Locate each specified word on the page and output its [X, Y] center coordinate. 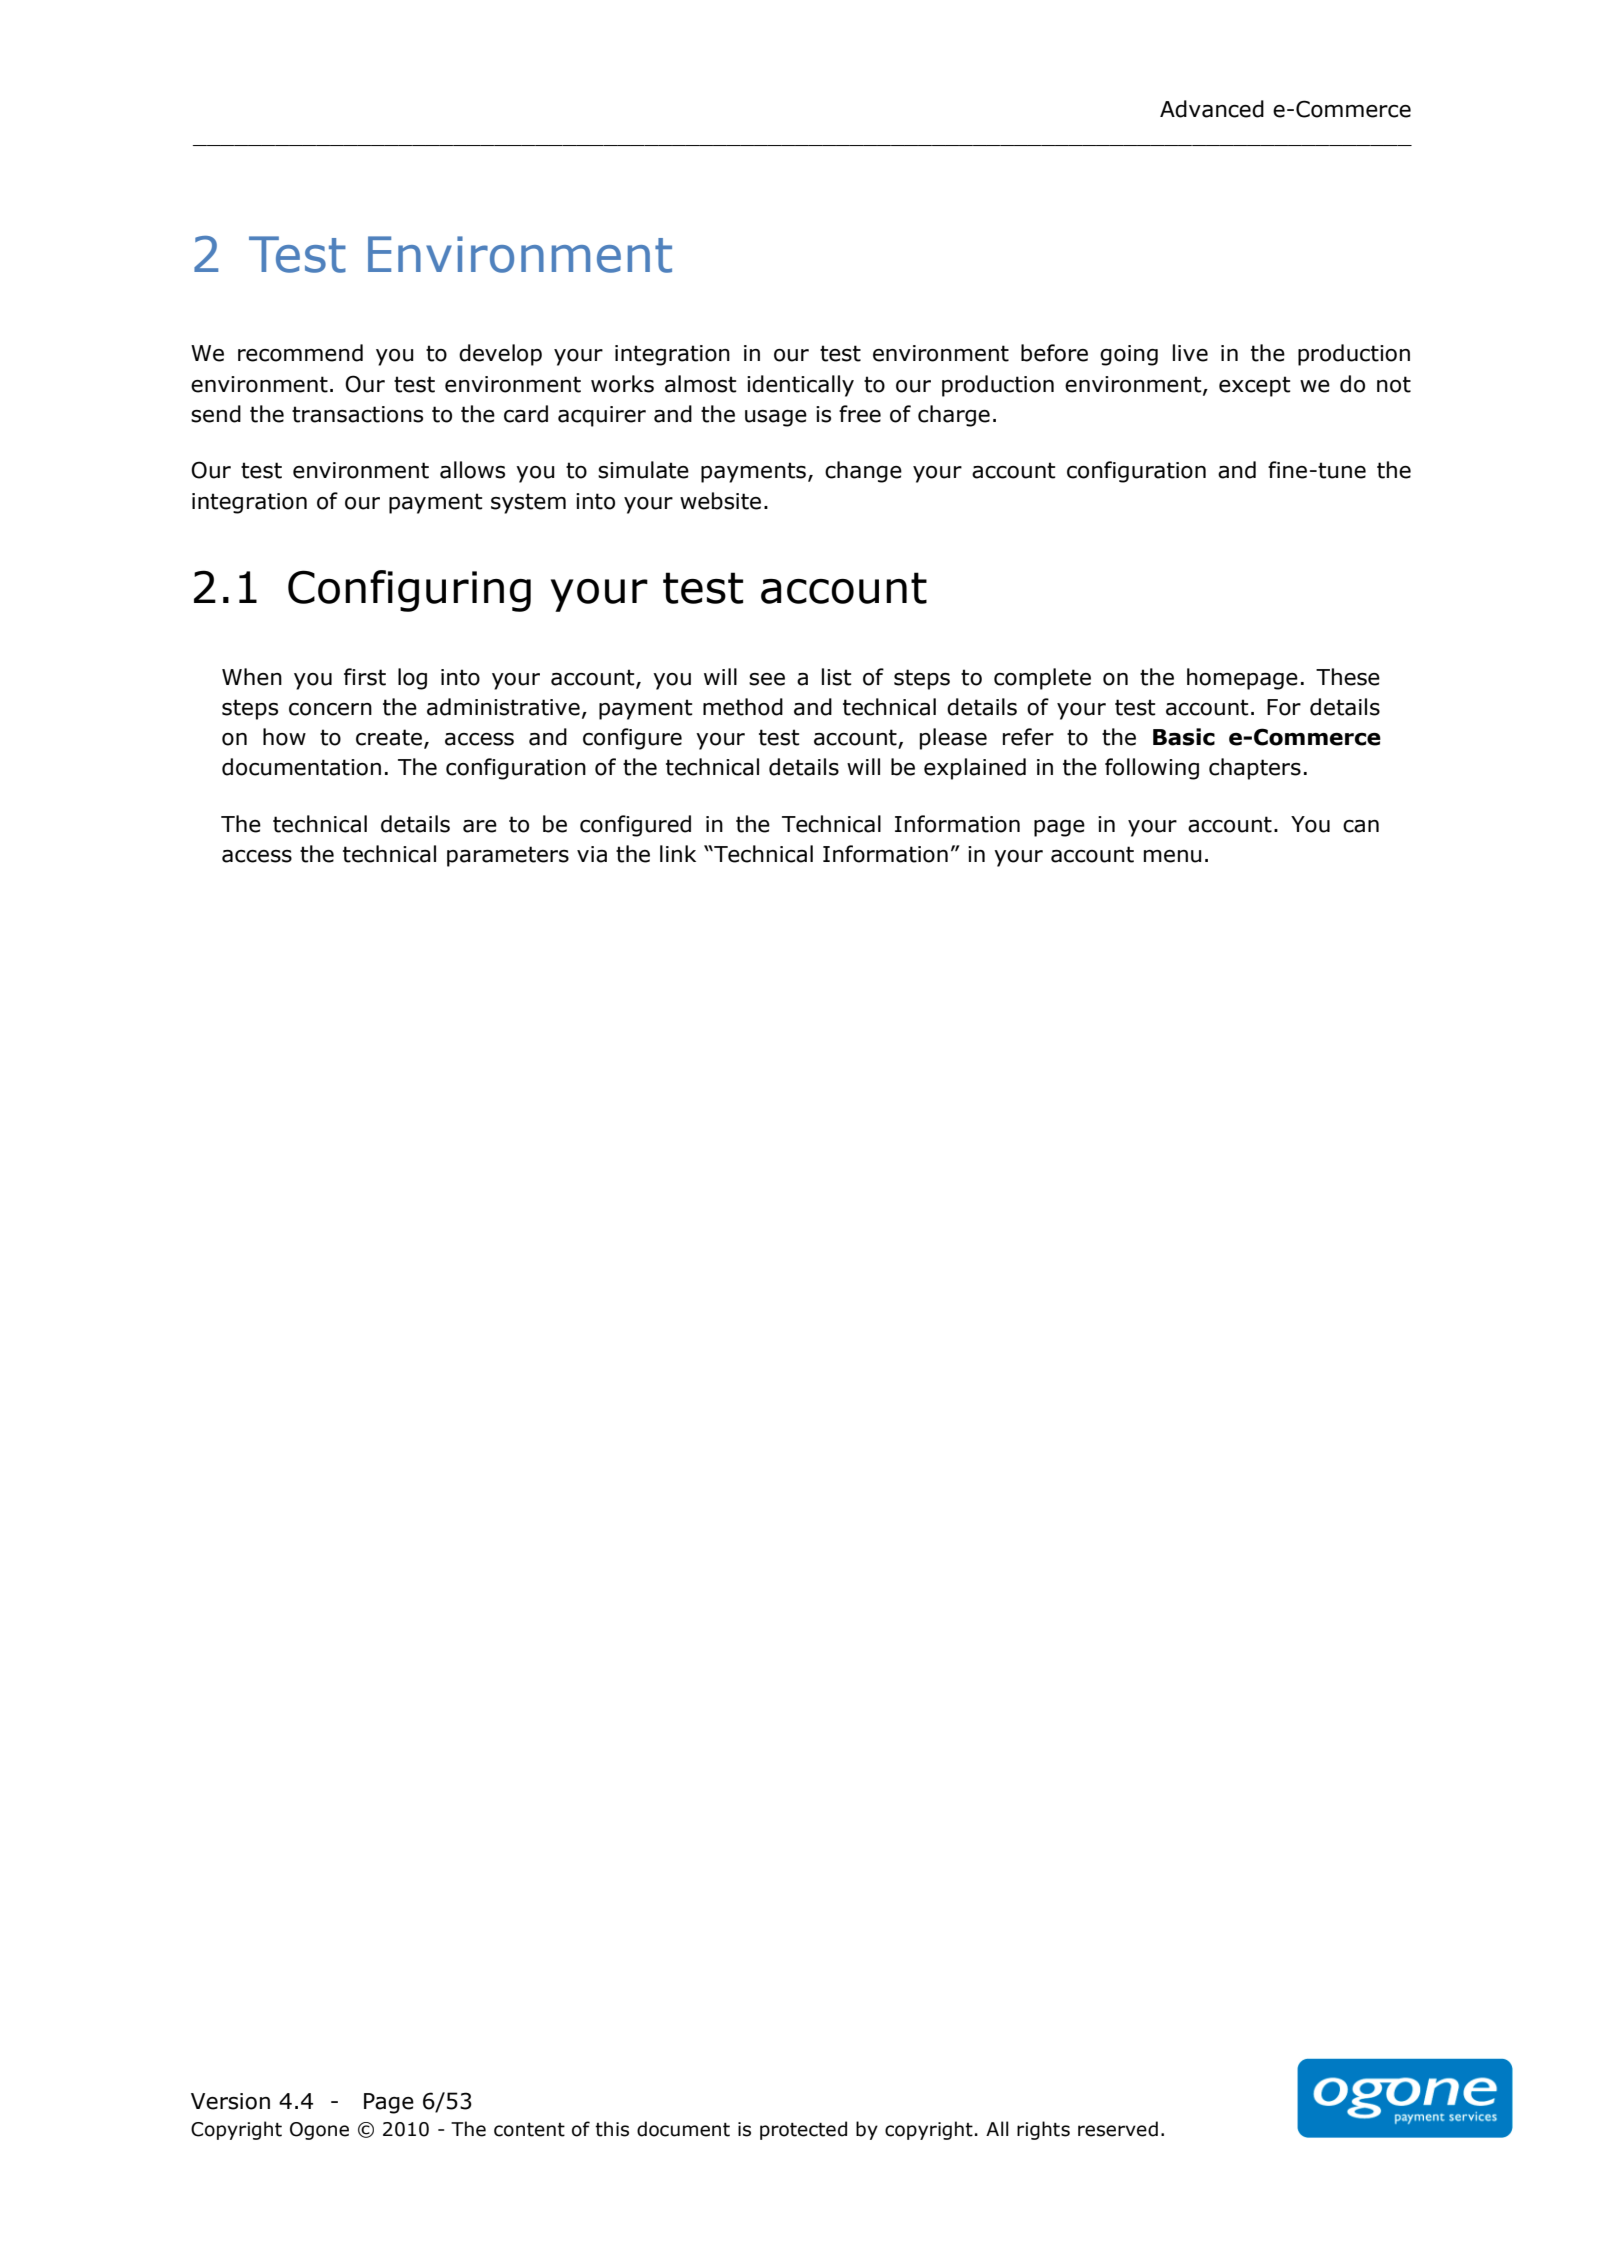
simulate [643, 470]
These [1348, 677]
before [1054, 353]
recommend [300, 353]
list [837, 677]
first [365, 677]
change [863, 472]
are [480, 826]
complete [1042, 679]
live [1190, 353]
